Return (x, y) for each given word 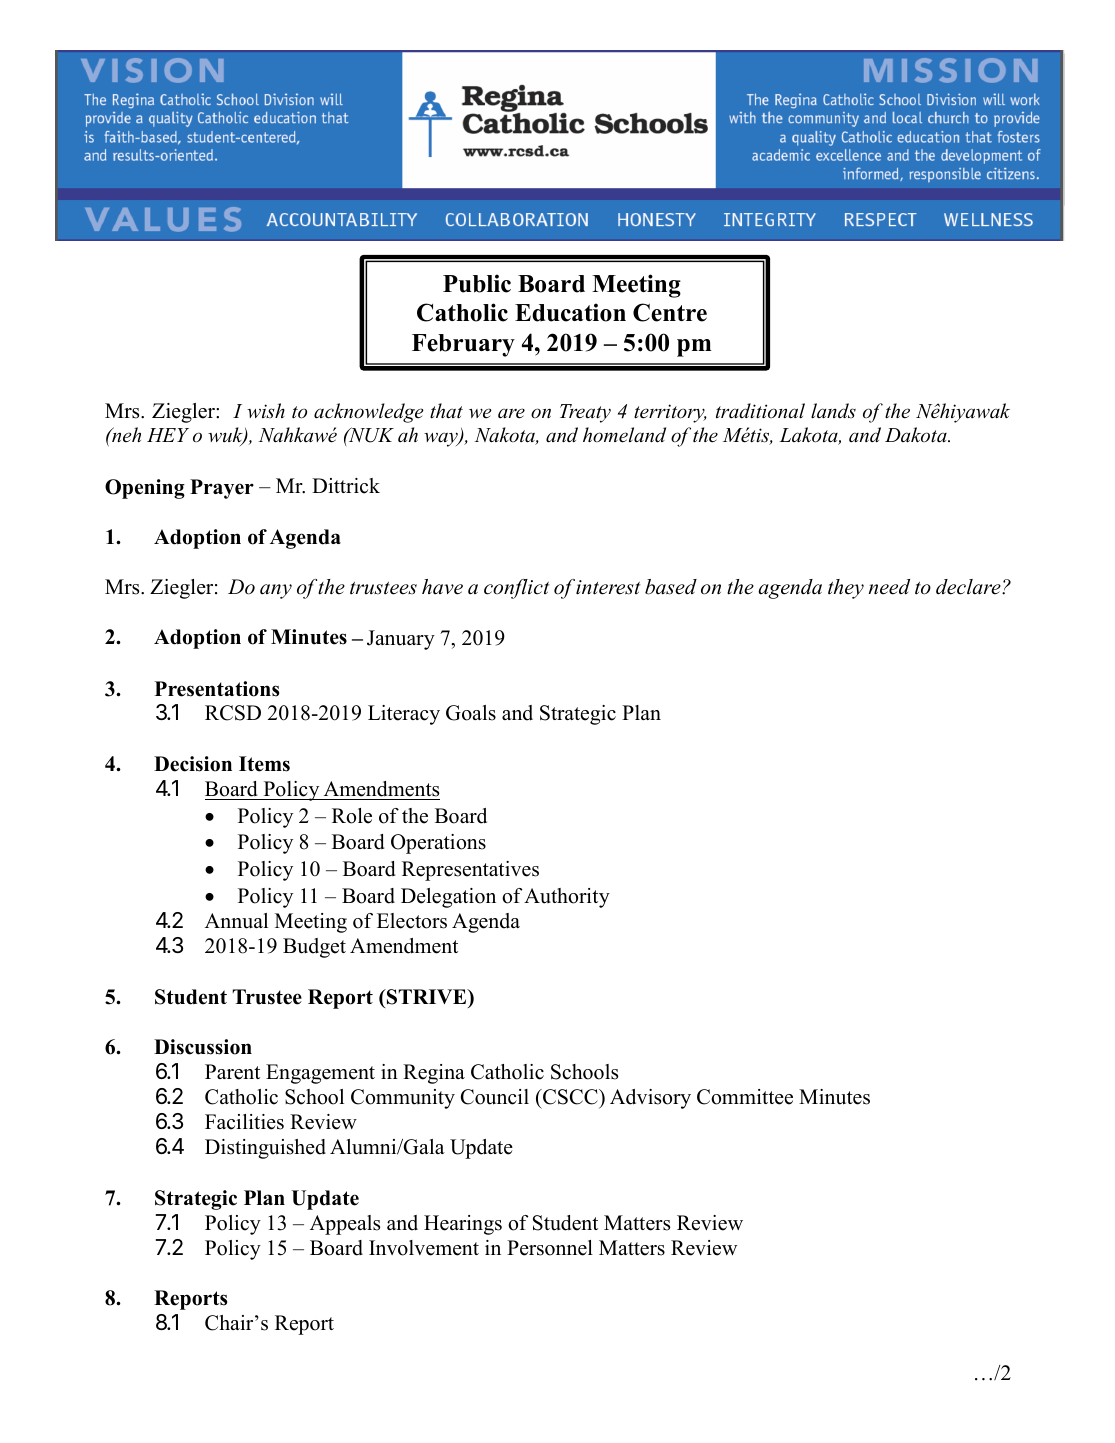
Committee (745, 1097)
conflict (516, 589)
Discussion (203, 1047)
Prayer (222, 489)
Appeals (345, 1225)
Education (570, 312)
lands (833, 411)
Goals (471, 713)
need (889, 587)
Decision (193, 764)
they (846, 589)
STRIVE (427, 997)
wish (266, 411)
